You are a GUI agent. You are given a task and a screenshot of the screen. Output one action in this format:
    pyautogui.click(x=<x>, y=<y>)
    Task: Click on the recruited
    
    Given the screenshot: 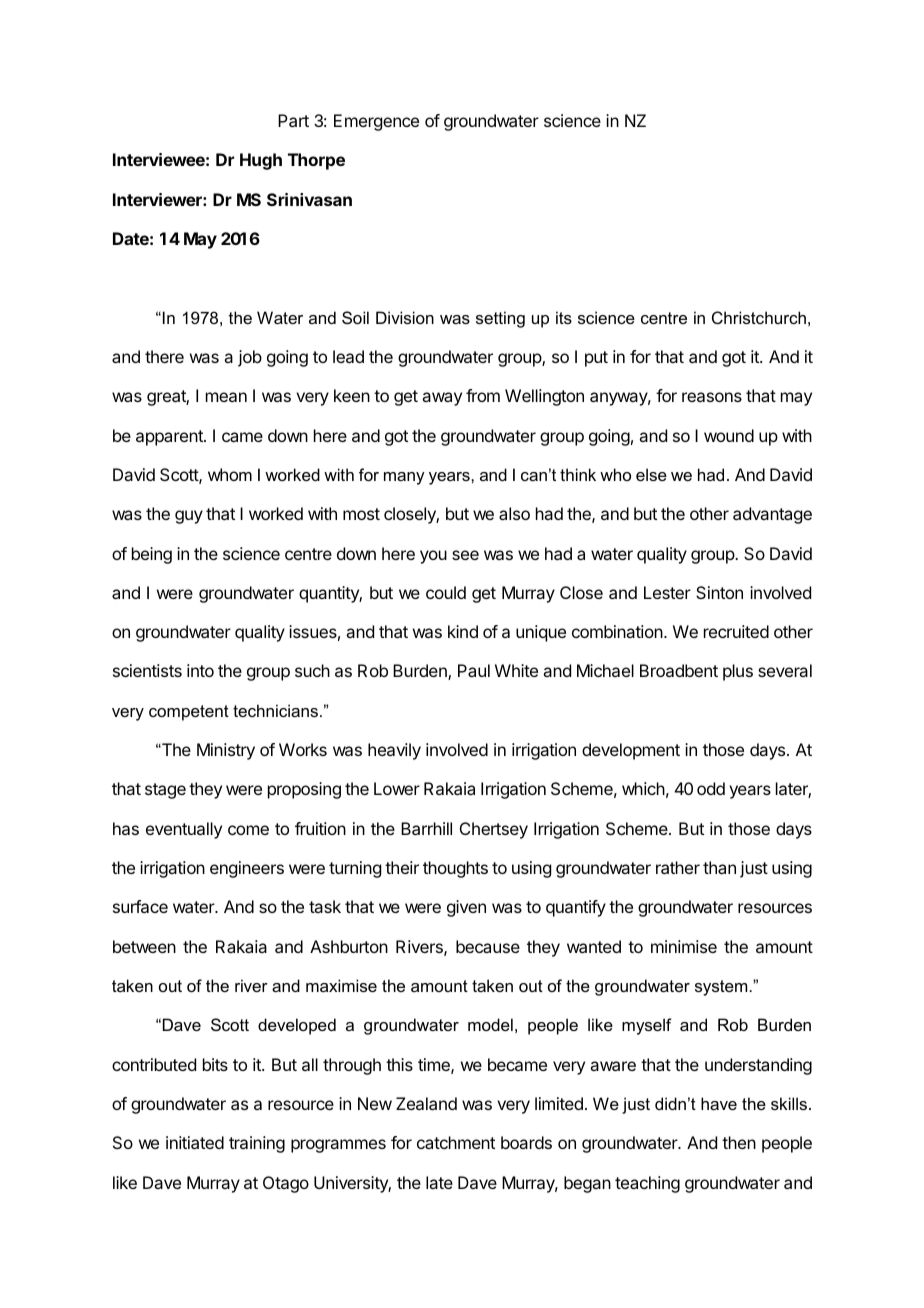 What is the action you would take?
    pyautogui.click(x=736, y=631)
